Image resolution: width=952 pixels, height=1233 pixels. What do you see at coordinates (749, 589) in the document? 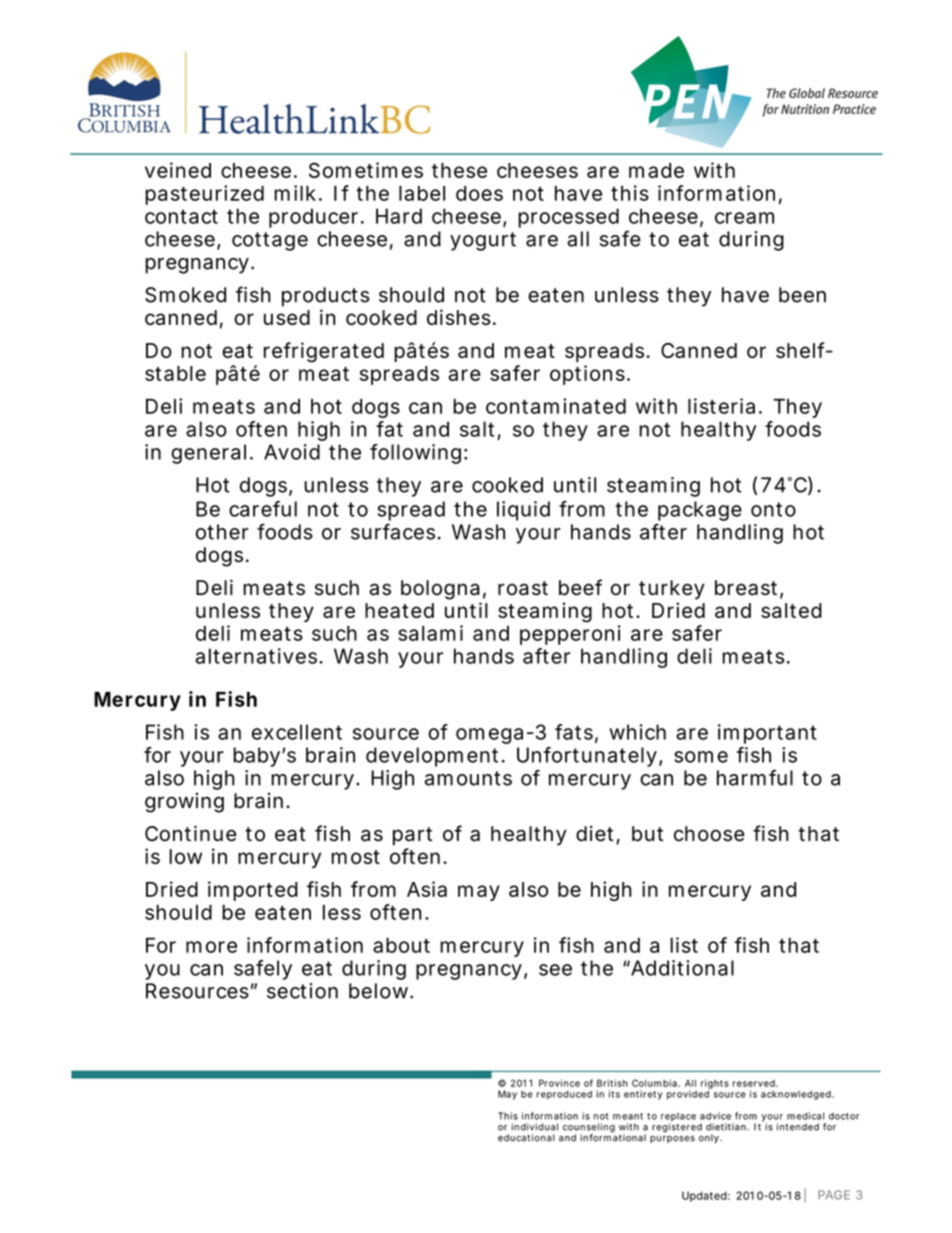
I see `breast` at bounding box center [749, 589].
